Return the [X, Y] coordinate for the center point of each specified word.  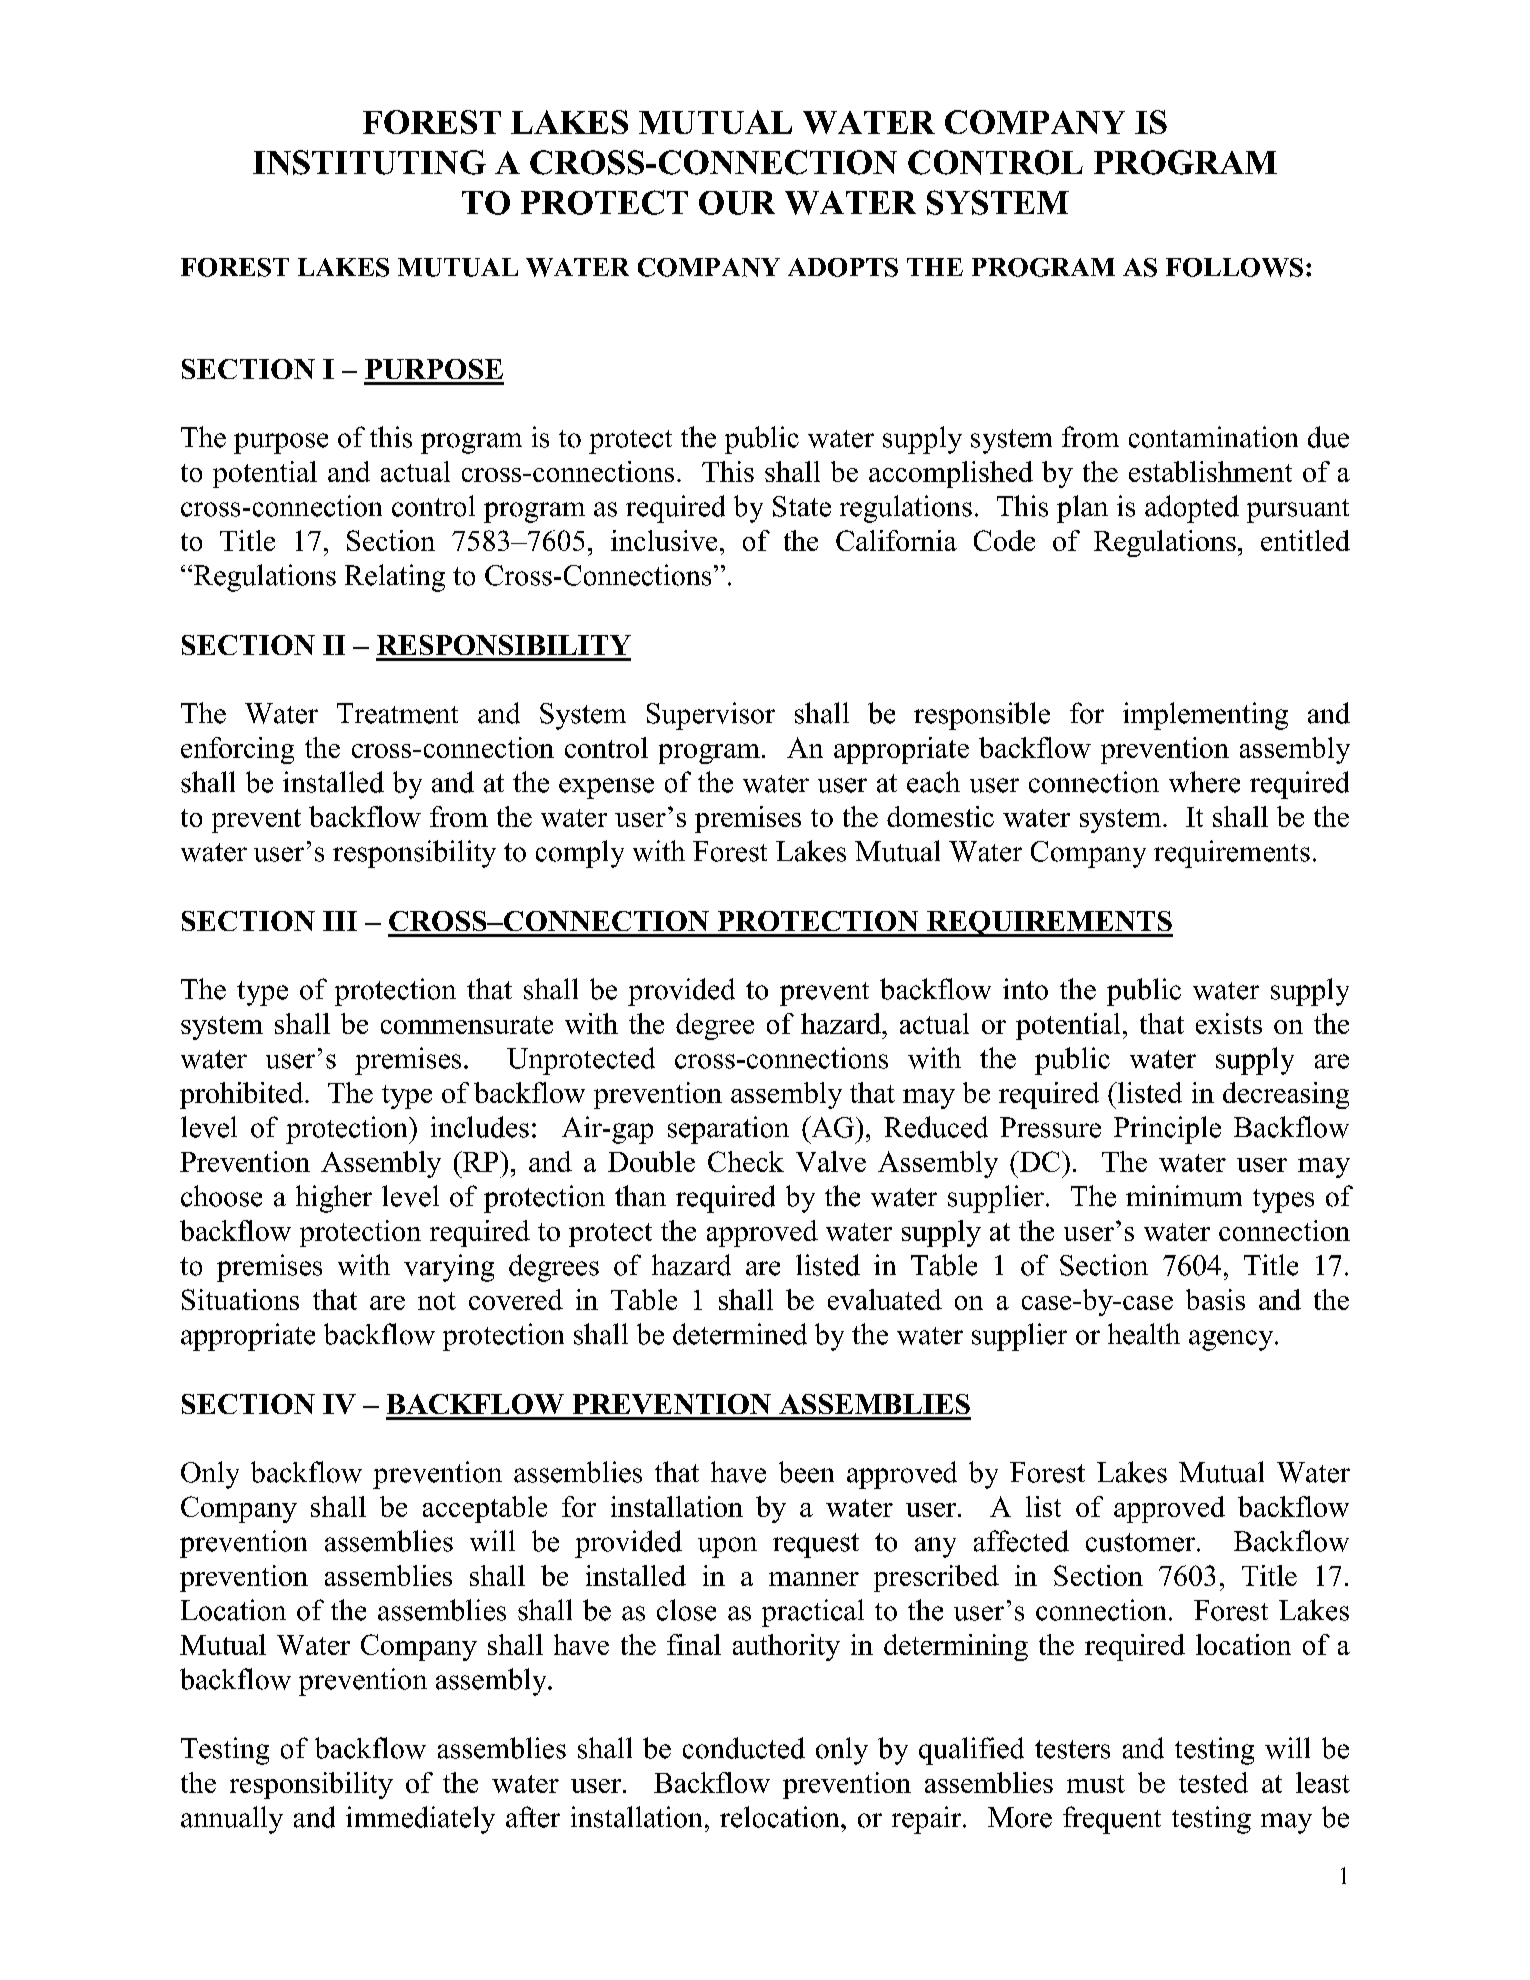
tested [1213, 1782]
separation [728, 1130]
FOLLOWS [1234, 267]
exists [1229, 1023]
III [340, 921]
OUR [737, 203]
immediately [420, 1820]
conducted [744, 1748]
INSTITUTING [369, 162]
